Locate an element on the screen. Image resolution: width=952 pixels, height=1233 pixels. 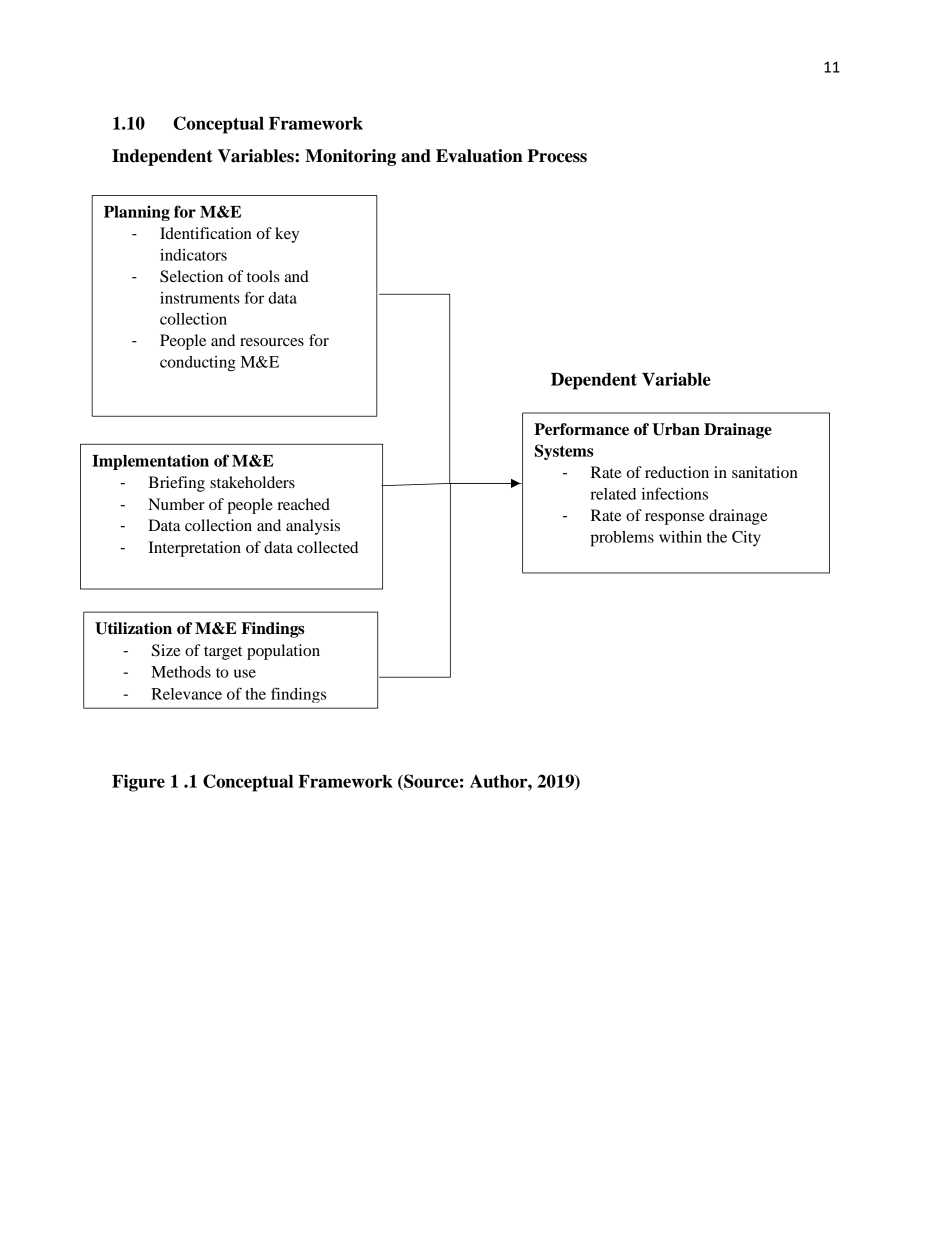
within is located at coordinates (680, 537).
